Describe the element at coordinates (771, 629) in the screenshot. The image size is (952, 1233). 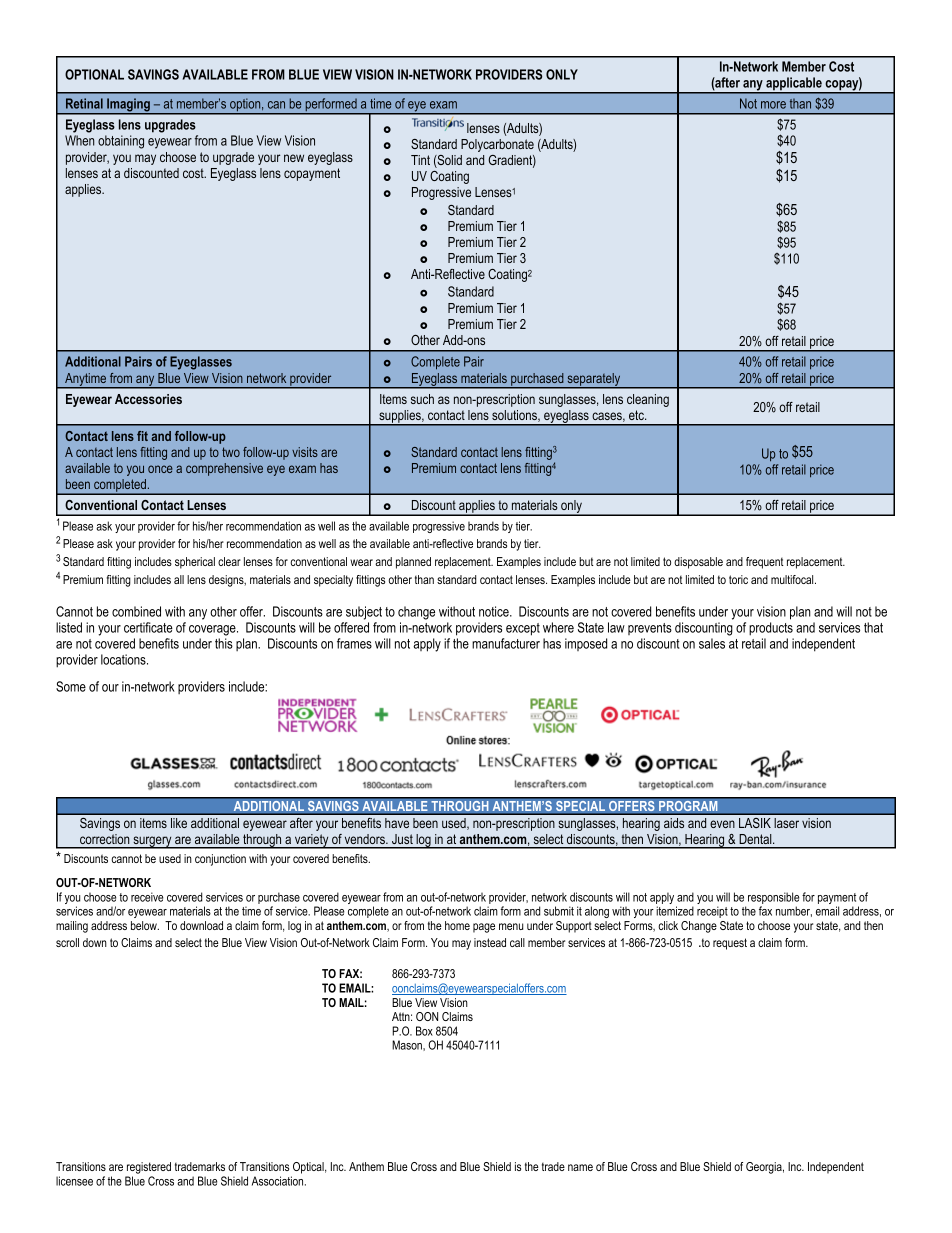
I see `products` at that location.
